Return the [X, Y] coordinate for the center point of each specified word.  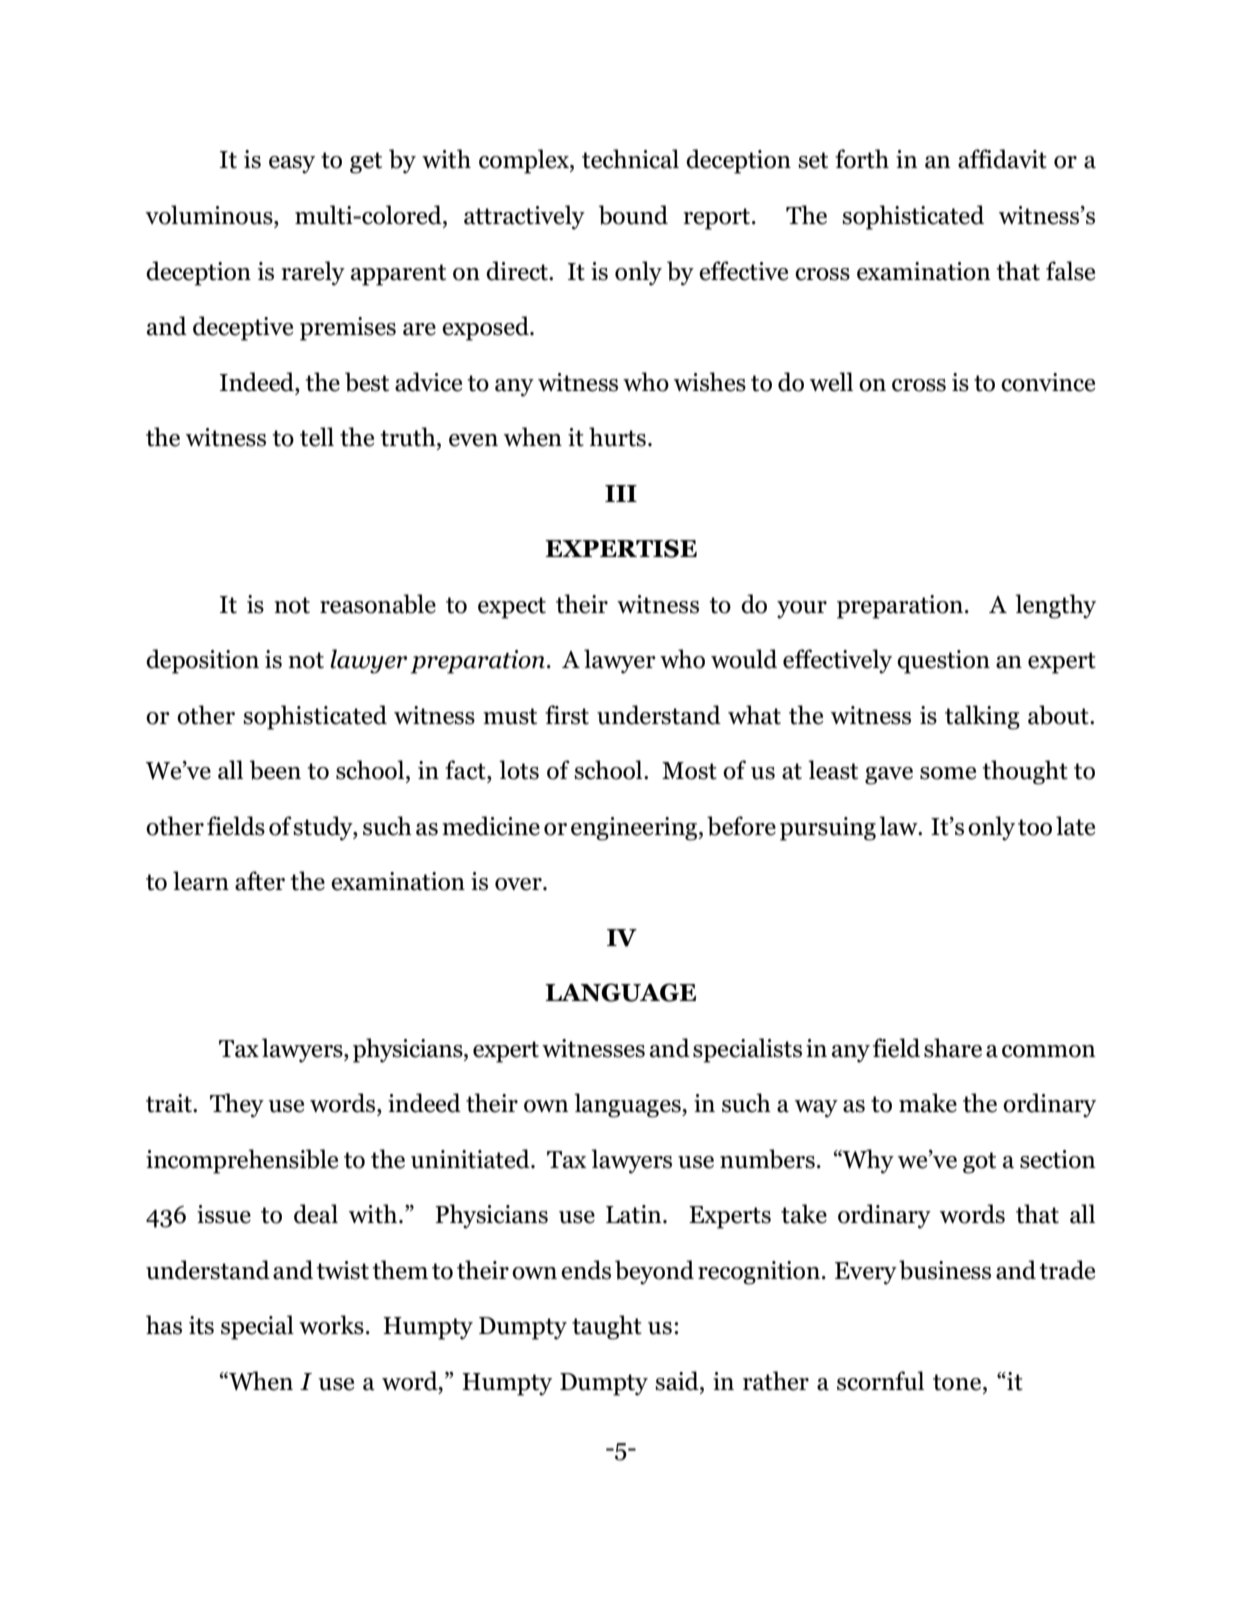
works [331, 1325]
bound [633, 215]
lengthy [1055, 606]
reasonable [378, 604]
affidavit [1002, 159]
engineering [635, 829]
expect [512, 608]
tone [958, 1382]
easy [292, 165]
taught [607, 1327]
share [953, 1048]
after [260, 881]
